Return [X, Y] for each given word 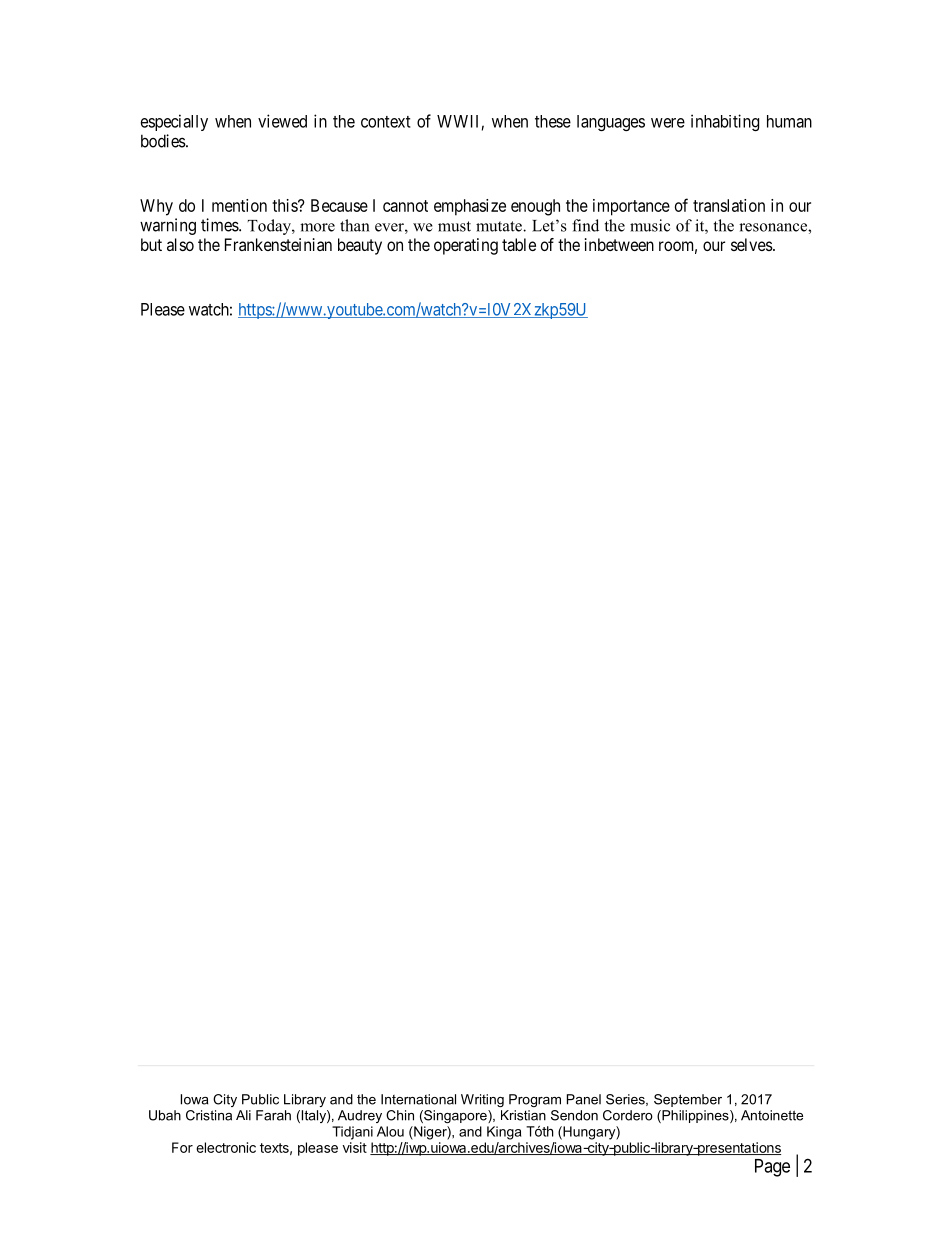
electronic [226, 1147]
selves [752, 244]
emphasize [470, 207]
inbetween [619, 244]
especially [174, 122]
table [519, 244]
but [151, 244]
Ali [243, 1115]
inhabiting [725, 122]
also [180, 244]
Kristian [523, 1115]
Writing [482, 1100]
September [688, 1100]
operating [466, 246]
